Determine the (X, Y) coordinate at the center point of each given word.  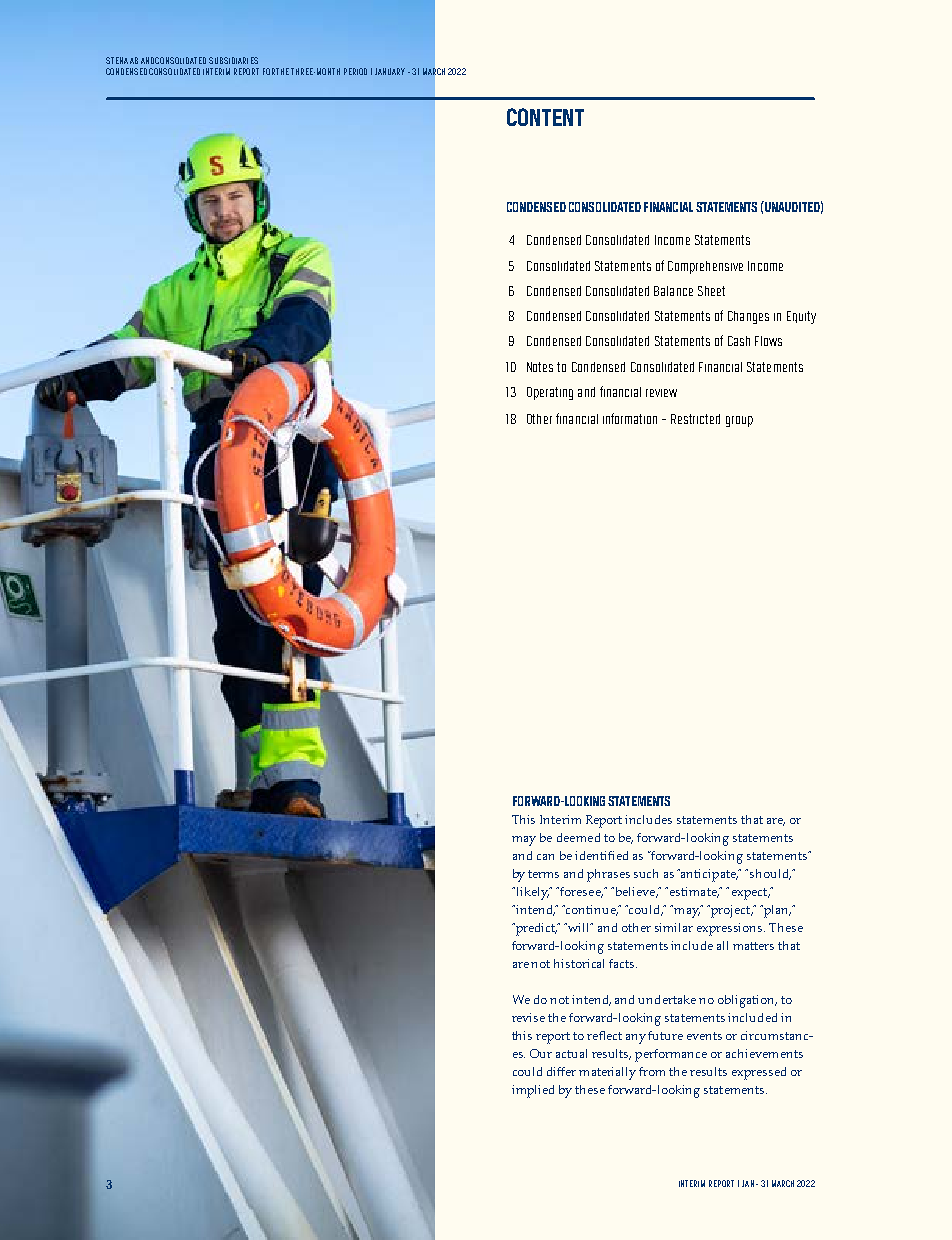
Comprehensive (705, 267)
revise (528, 1017)
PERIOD (355, 71)
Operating (550, 393)
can (545, 857)
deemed (578, 837)
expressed (759, 1073)
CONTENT (545, 117)
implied (533, 1091)
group (739, 421)
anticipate (708, 875)
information (630, 418)
